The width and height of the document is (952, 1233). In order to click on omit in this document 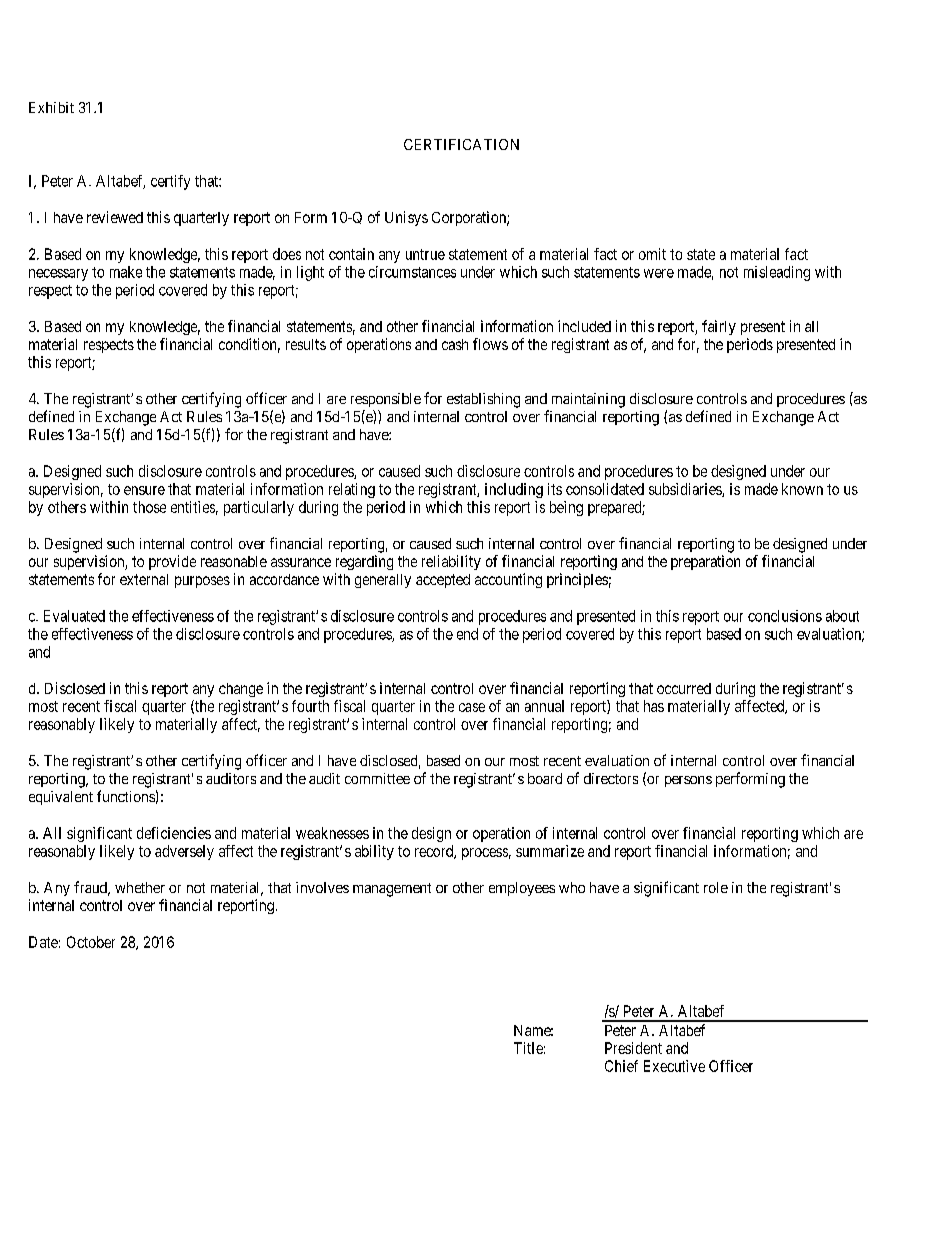, I will do `click(652, 254)`.
